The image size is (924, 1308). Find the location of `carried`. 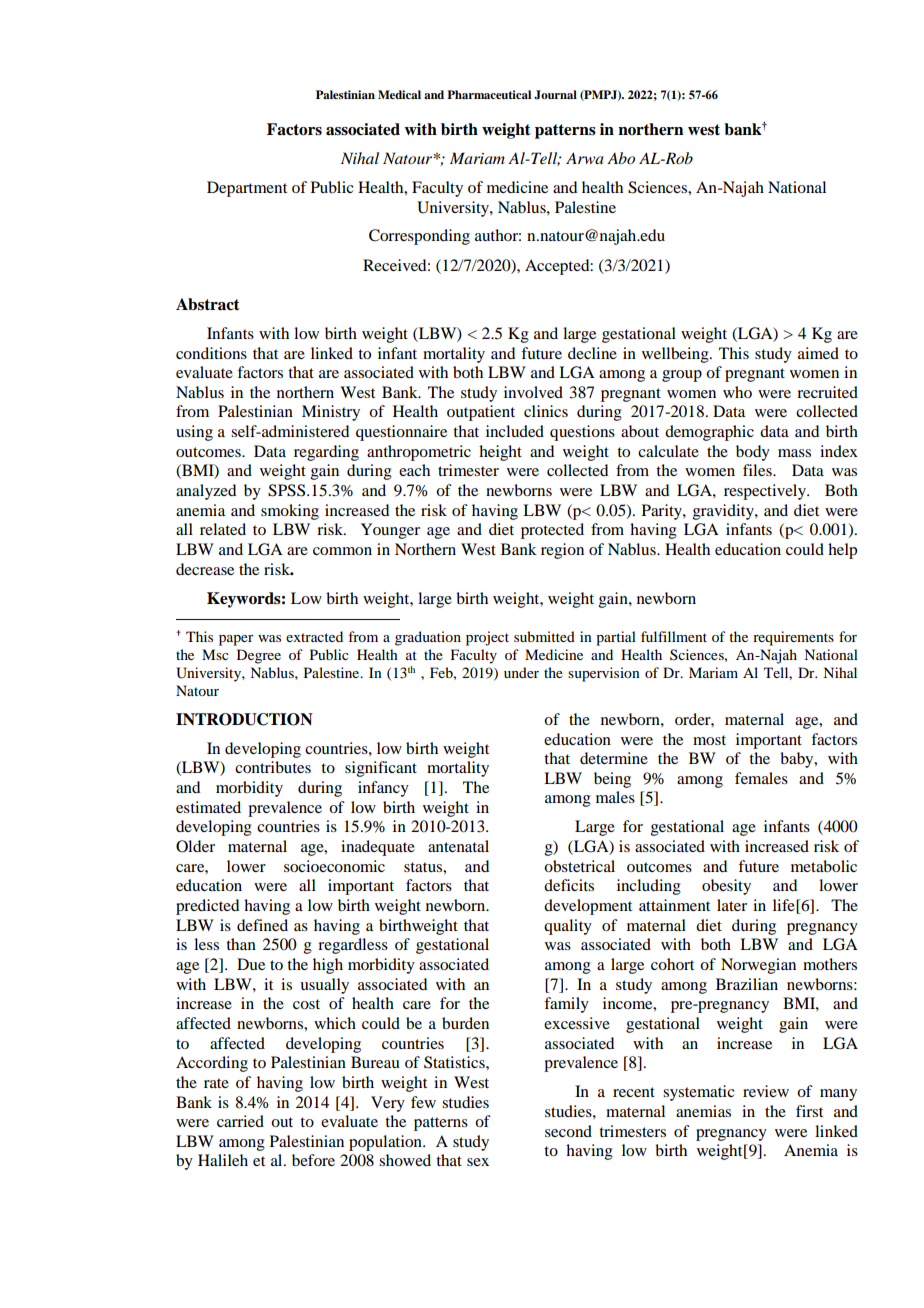

carried is located at coordinates (240, 1121).
